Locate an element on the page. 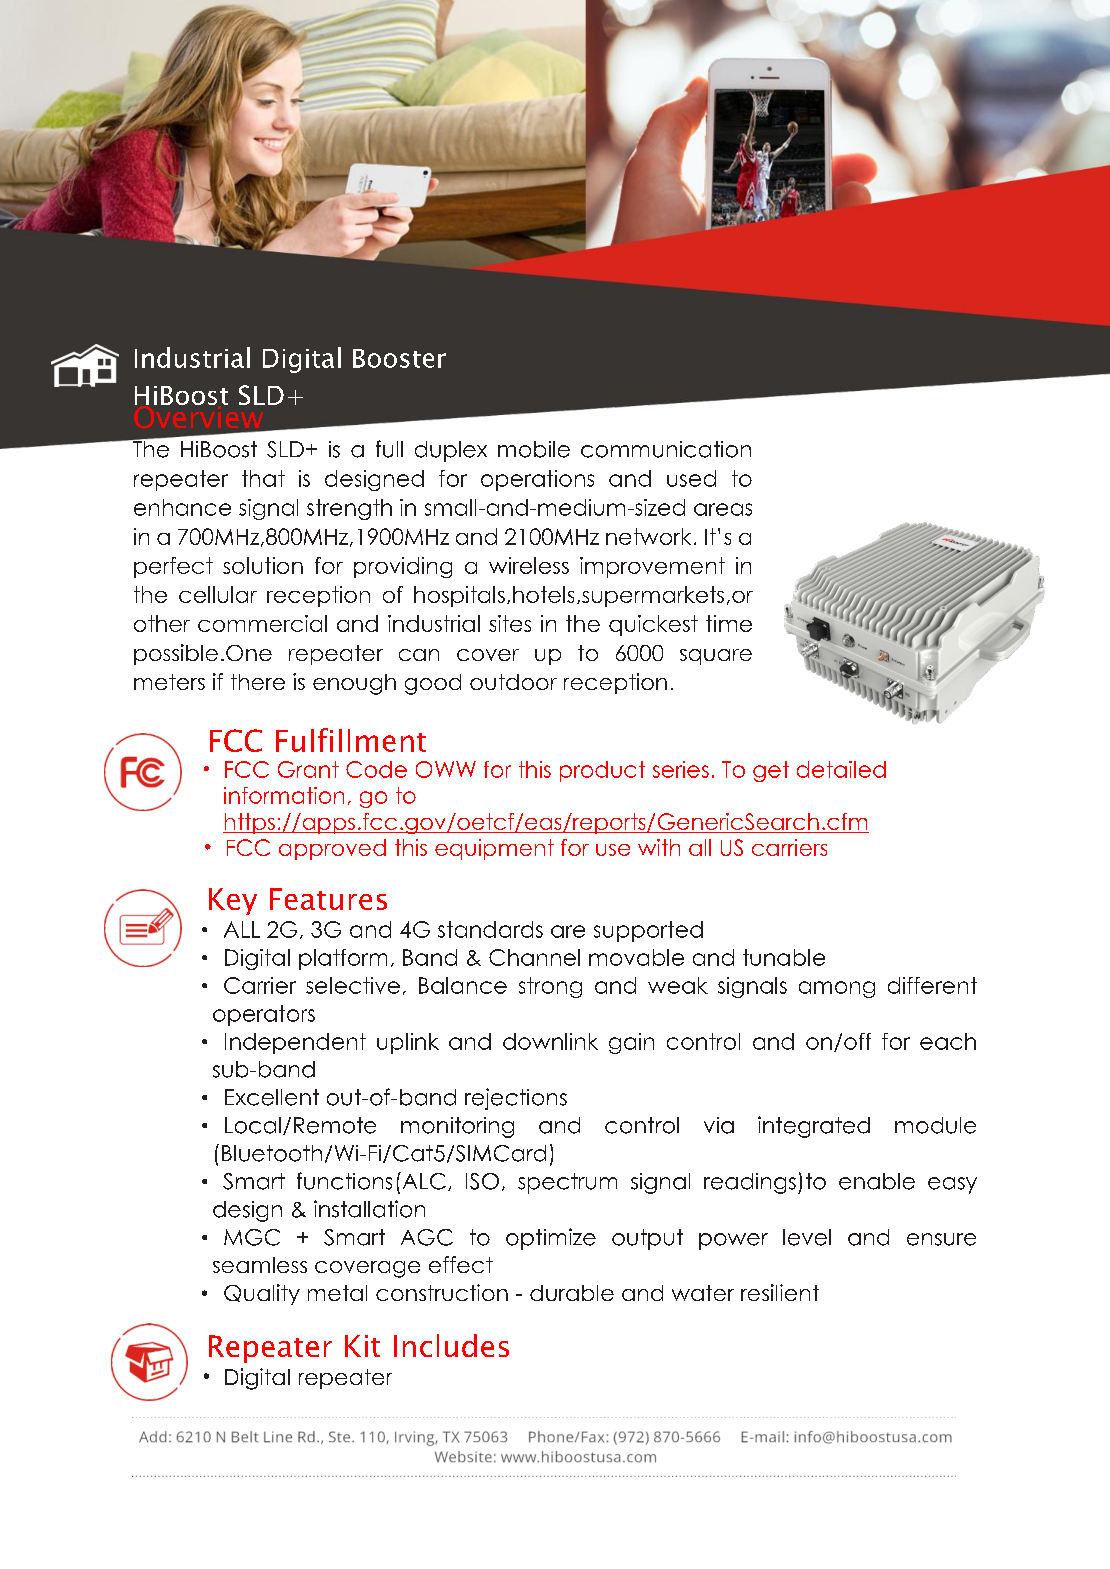  durable is located at coordinates (572, 1293).
